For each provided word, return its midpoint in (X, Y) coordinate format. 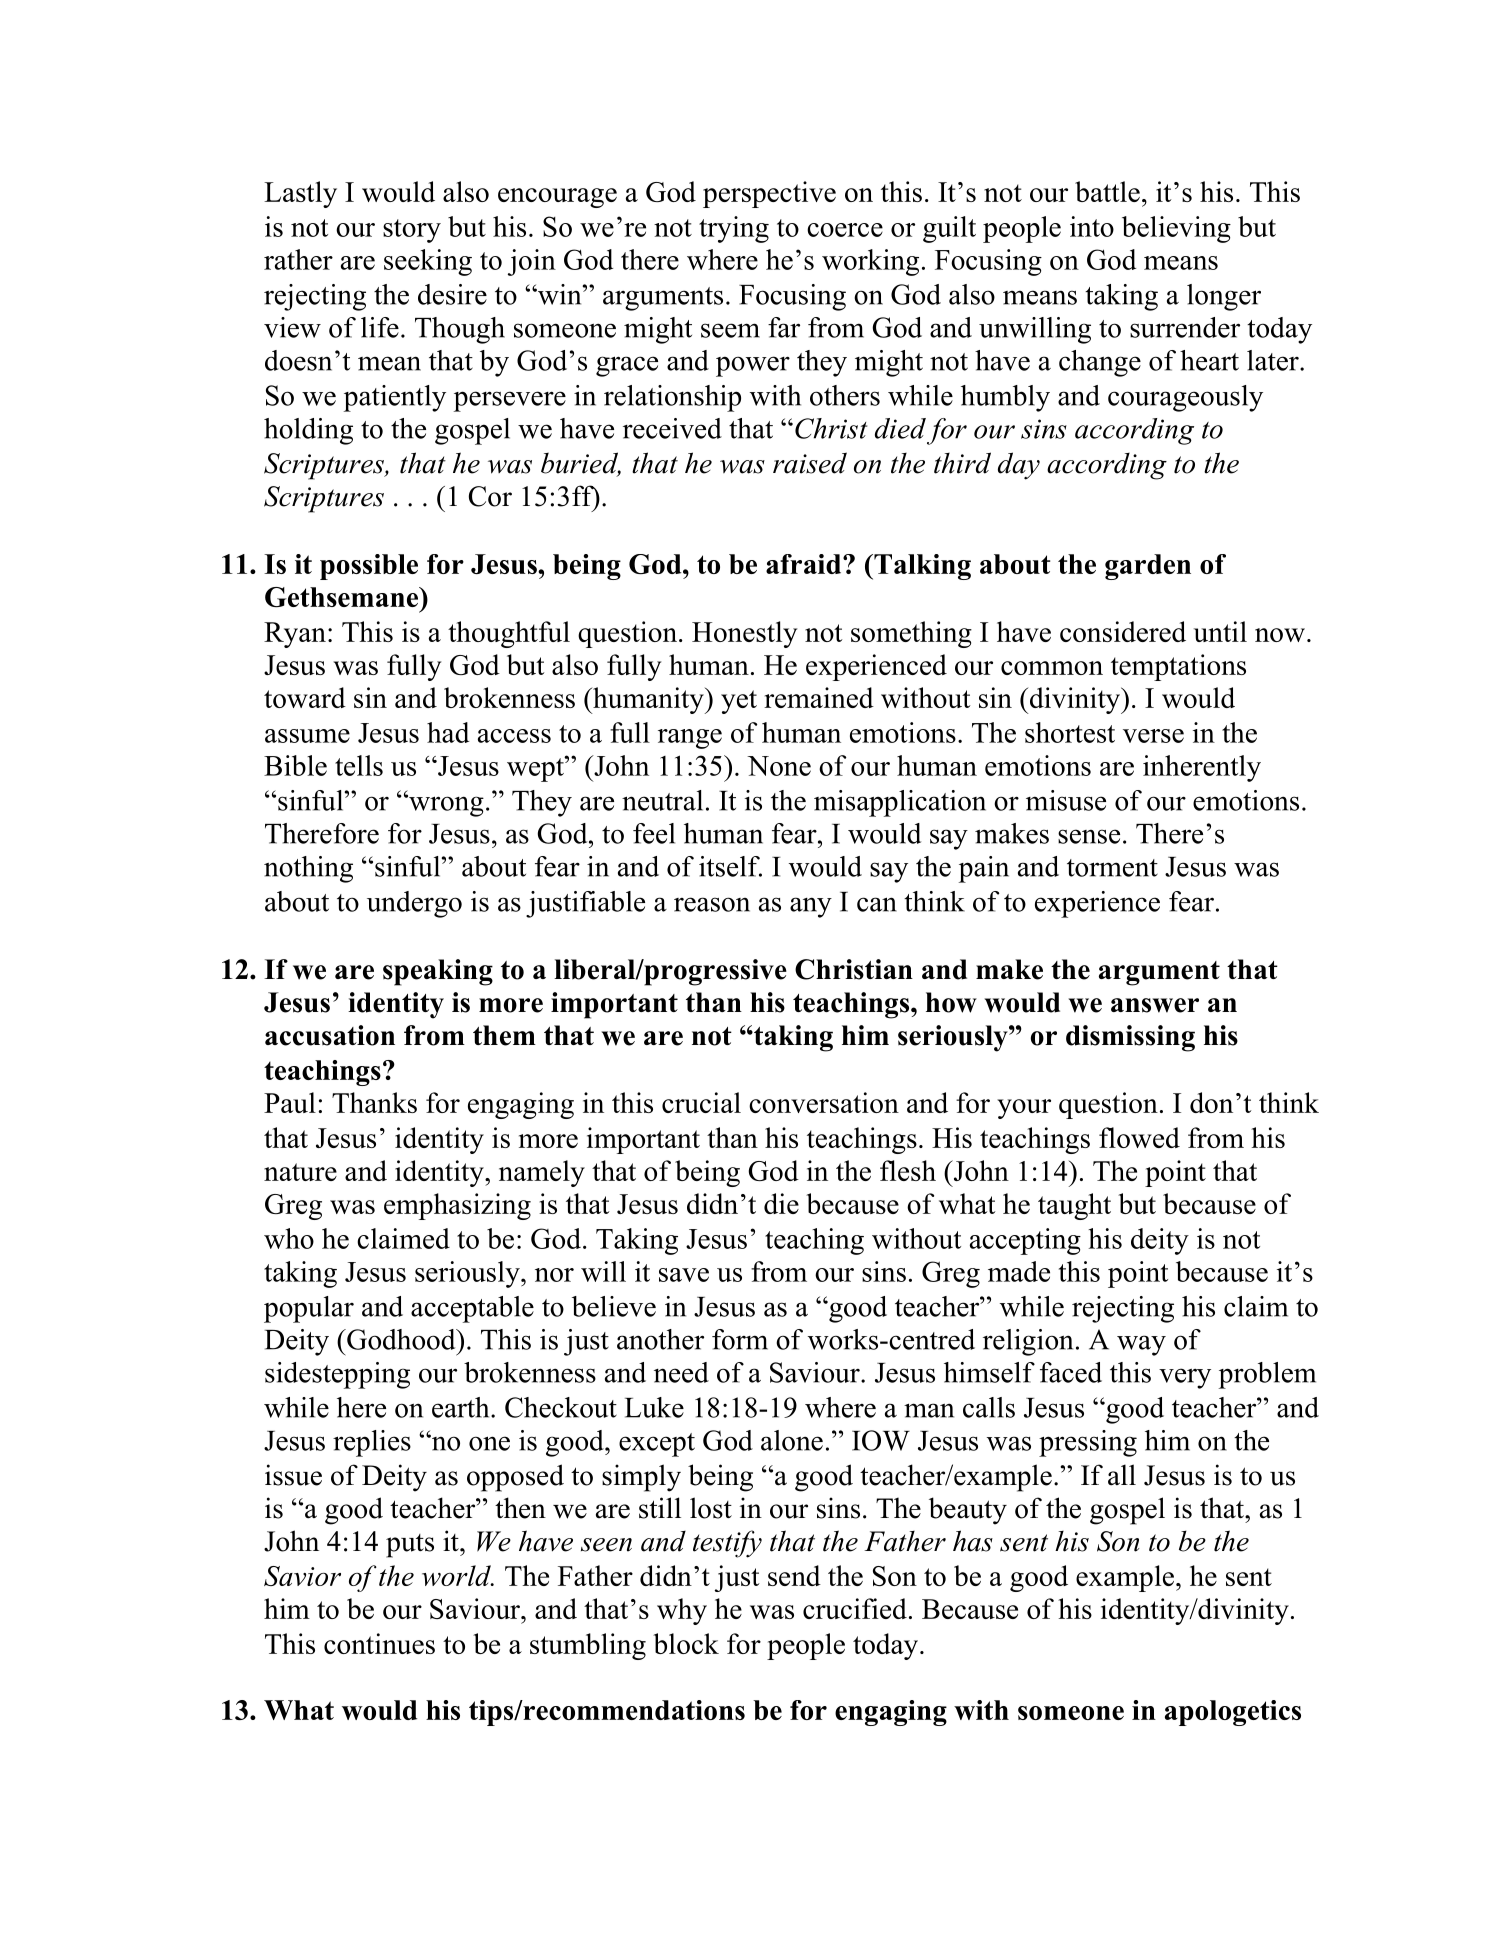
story (412, 231)
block (686, 1643)
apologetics (1233, 1713)
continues (379, 1643)
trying (734, 229)
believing (1176, 229)
